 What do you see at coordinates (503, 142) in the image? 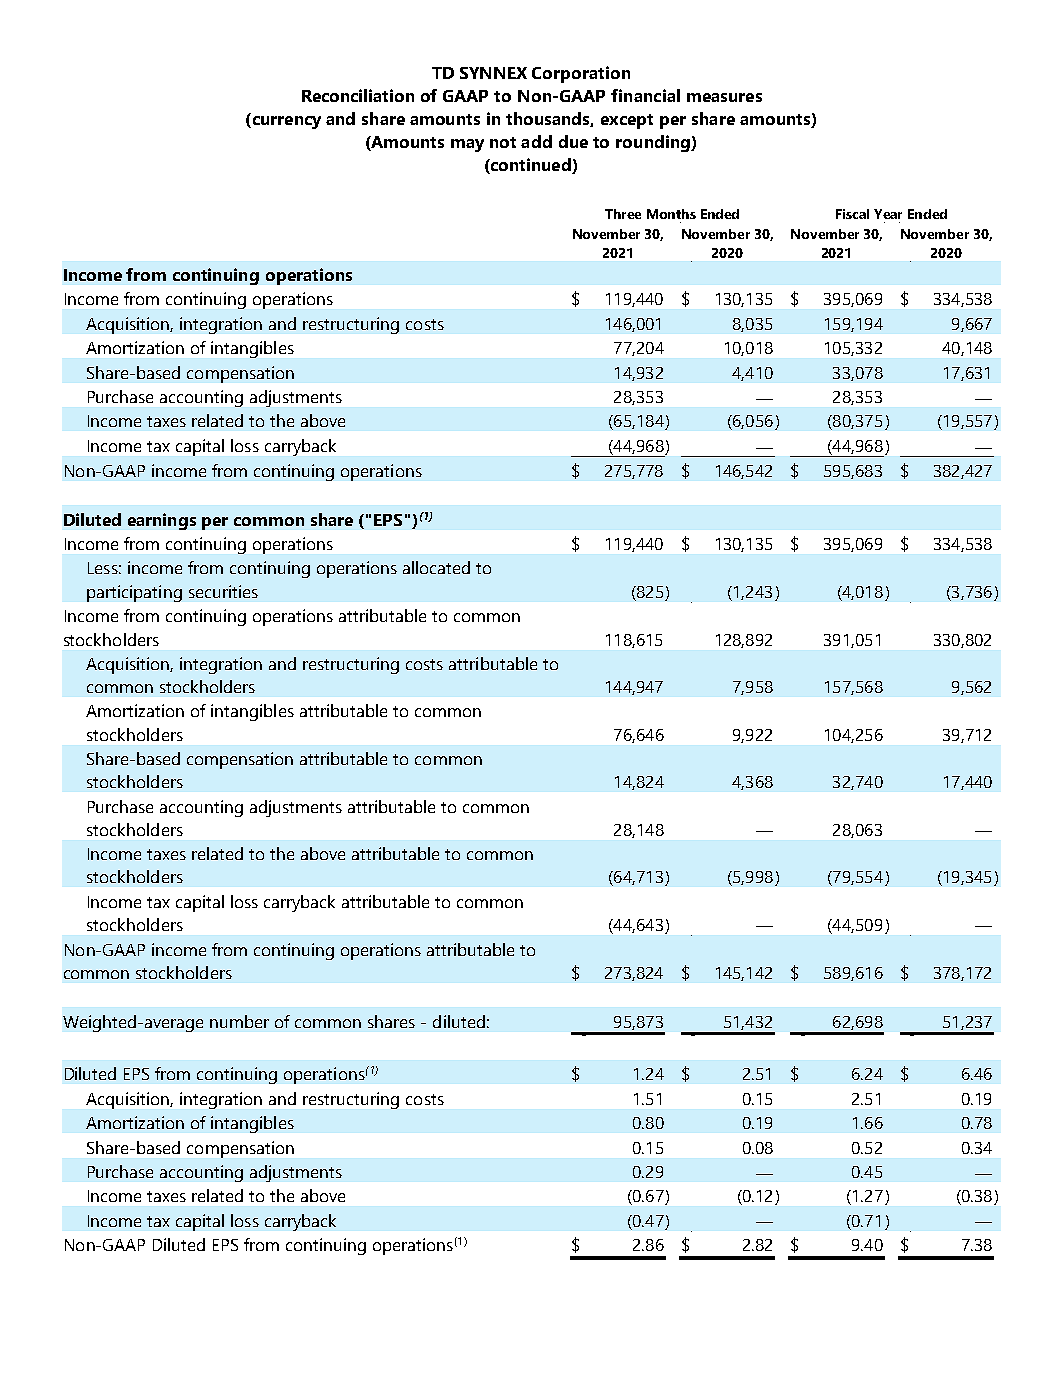
I see `not` at bounding box center [503, 142].
